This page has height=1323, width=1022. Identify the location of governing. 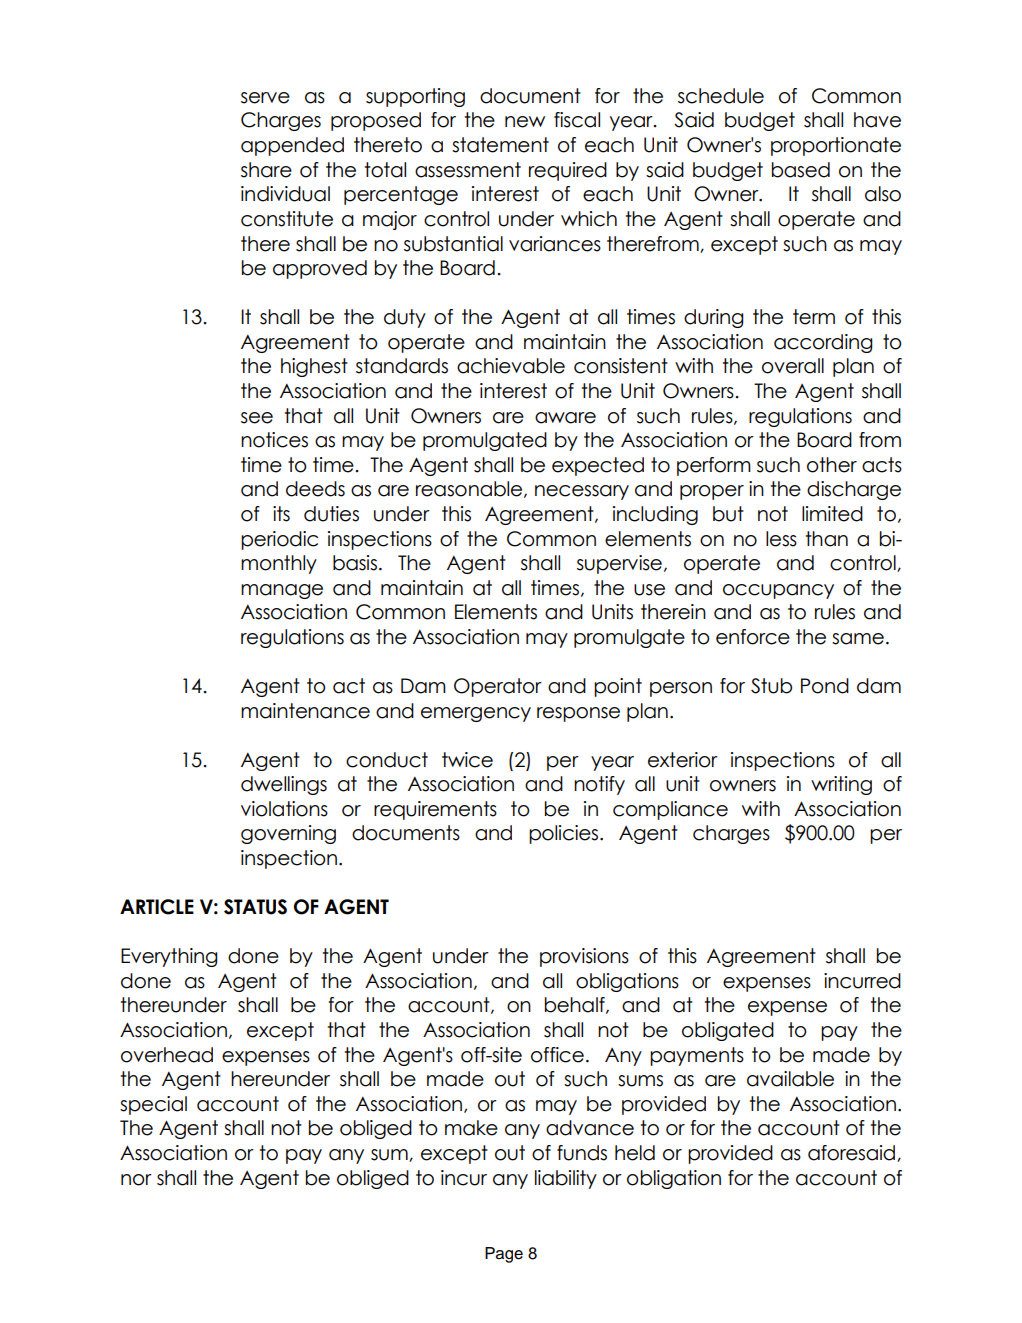
(288, 834).
